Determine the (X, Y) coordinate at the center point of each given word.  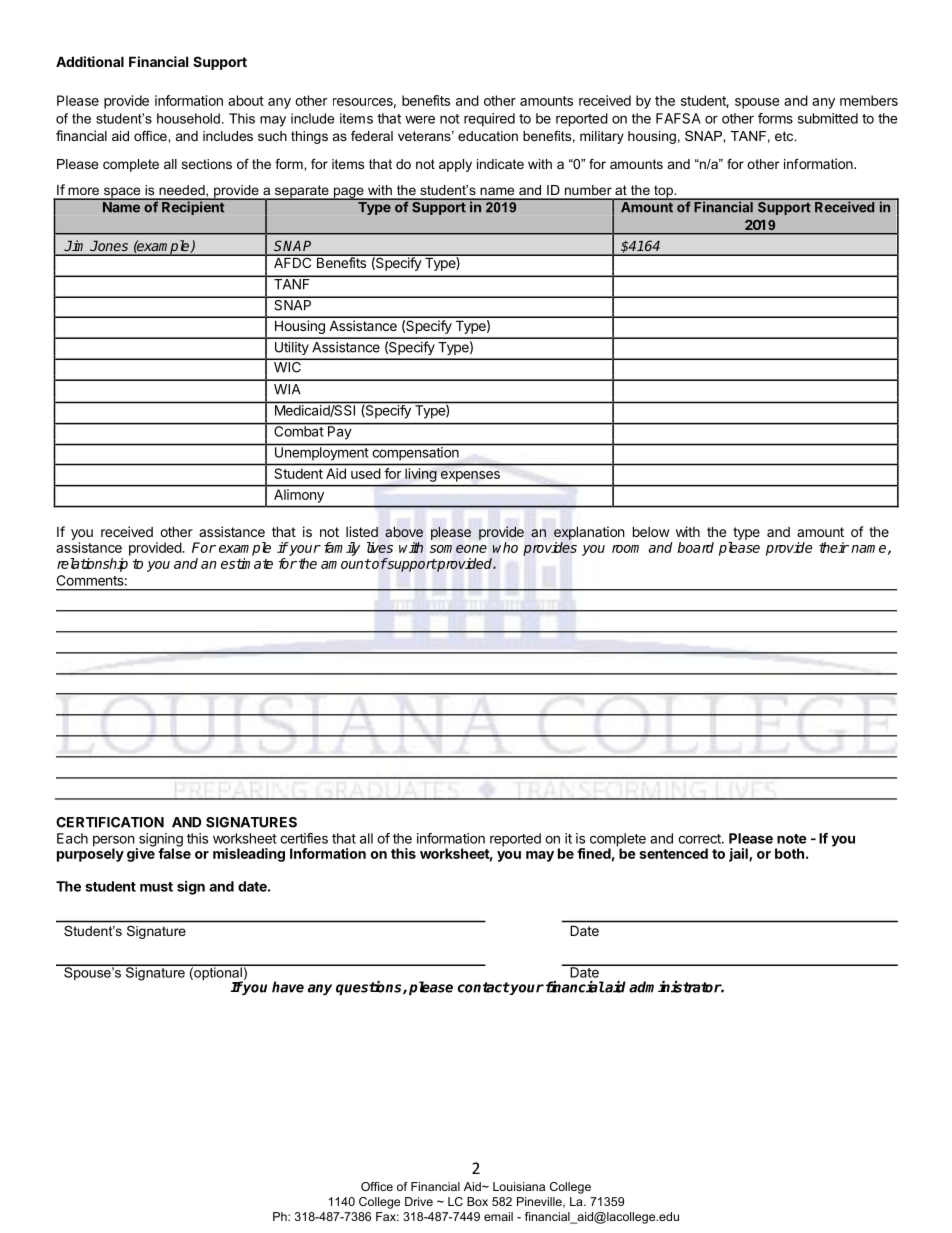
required (489, 120)
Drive (419, 1201)
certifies (304, 838)
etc (785, 136)
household (188, 118)
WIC (287, 366)
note (792, 839)
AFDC (293, 261)
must (156, 887)
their (834, 547)
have (288, 987)
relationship (92, 565)
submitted (828, 118)
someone (458, 549)
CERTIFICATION (110, 822)
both (789, 853)
